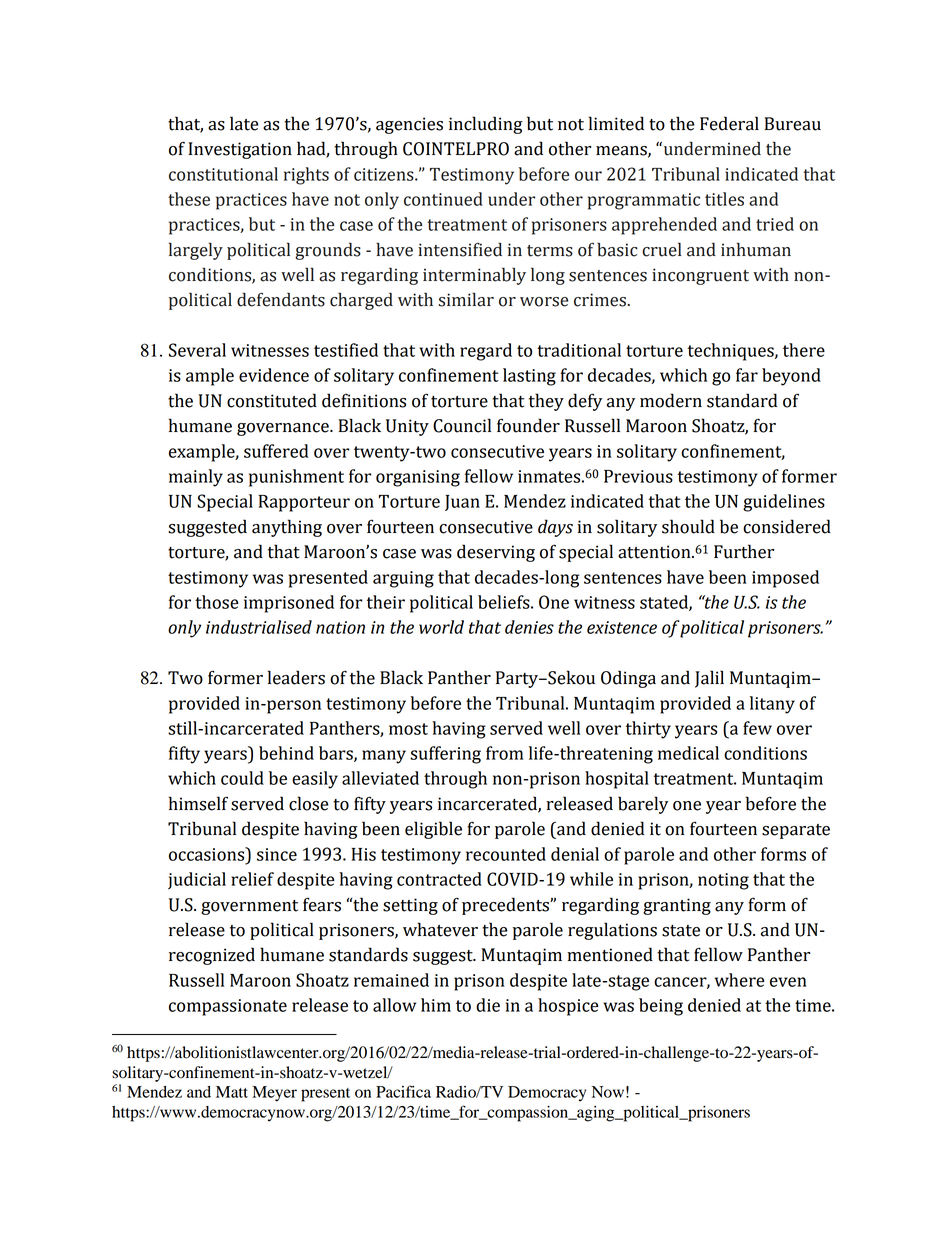 The image size is (952, 1233). Describe the element at coordinates (529, 627) in the screenshot. I see `denies` at that location.
